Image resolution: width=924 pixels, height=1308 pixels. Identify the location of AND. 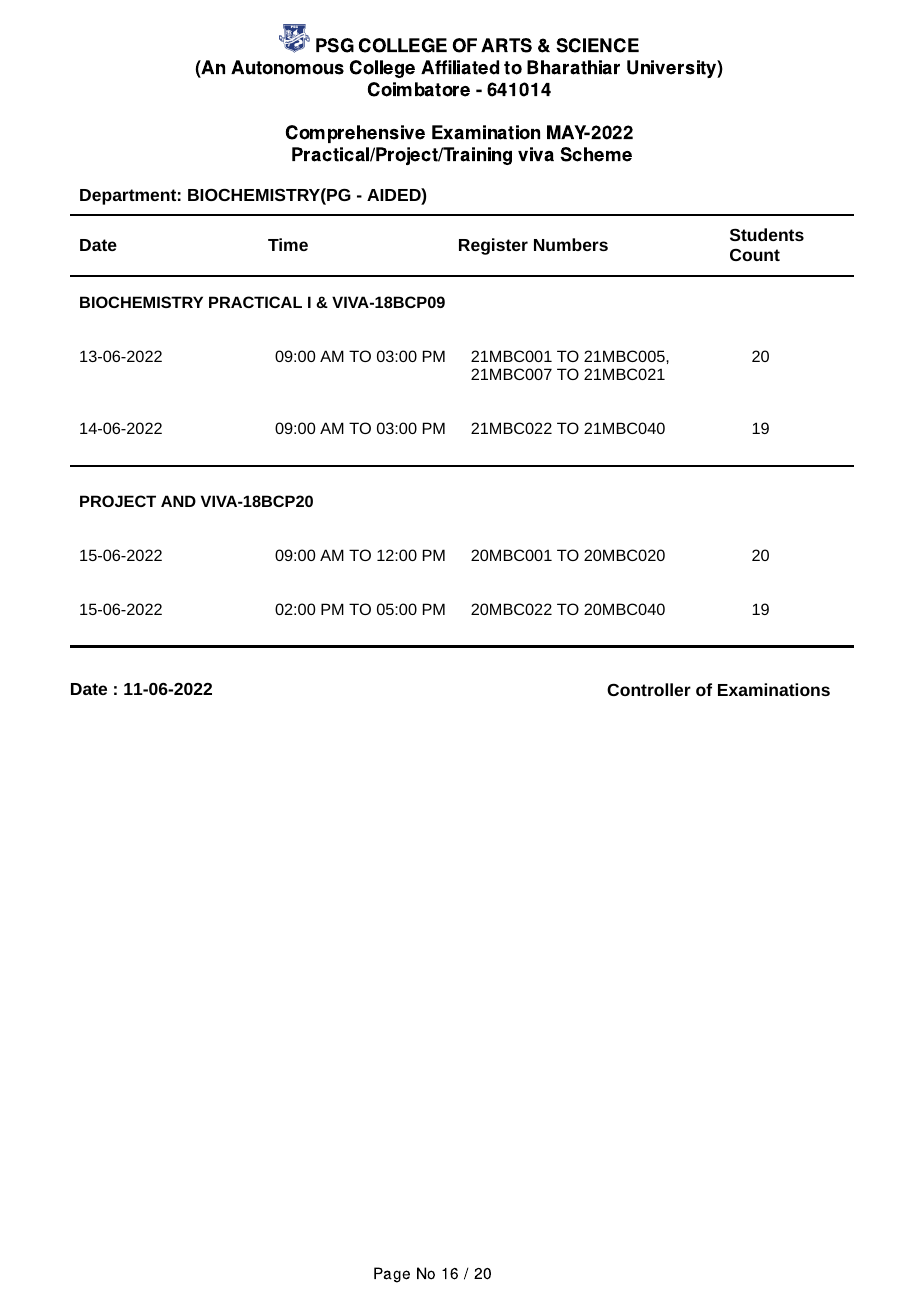
(178, 501).
